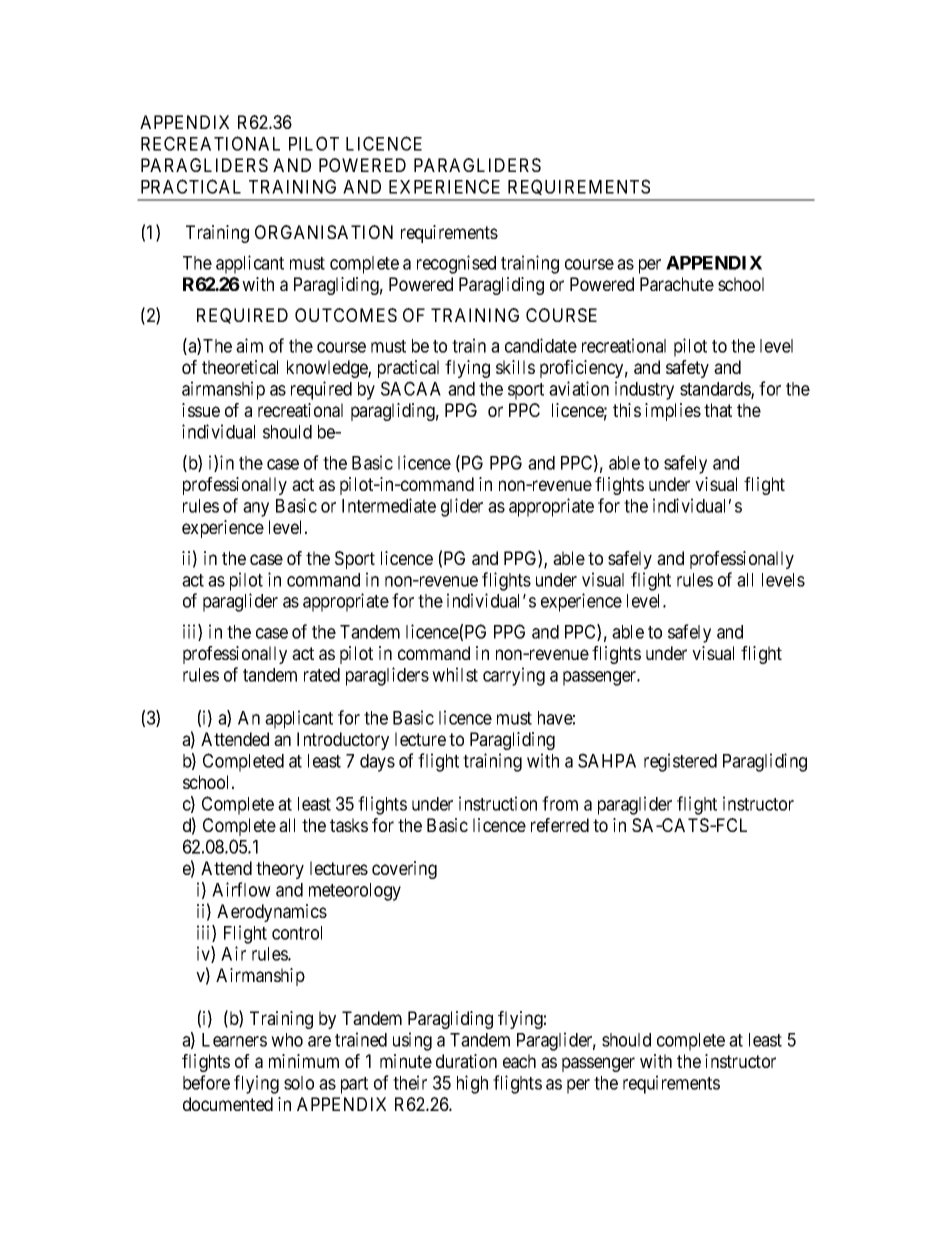 This screenshot has width=952, height=1233. What do you see at coordinates (514, 676) in the screenshot?
I see `carrying` at bounding box center [514, 676].
